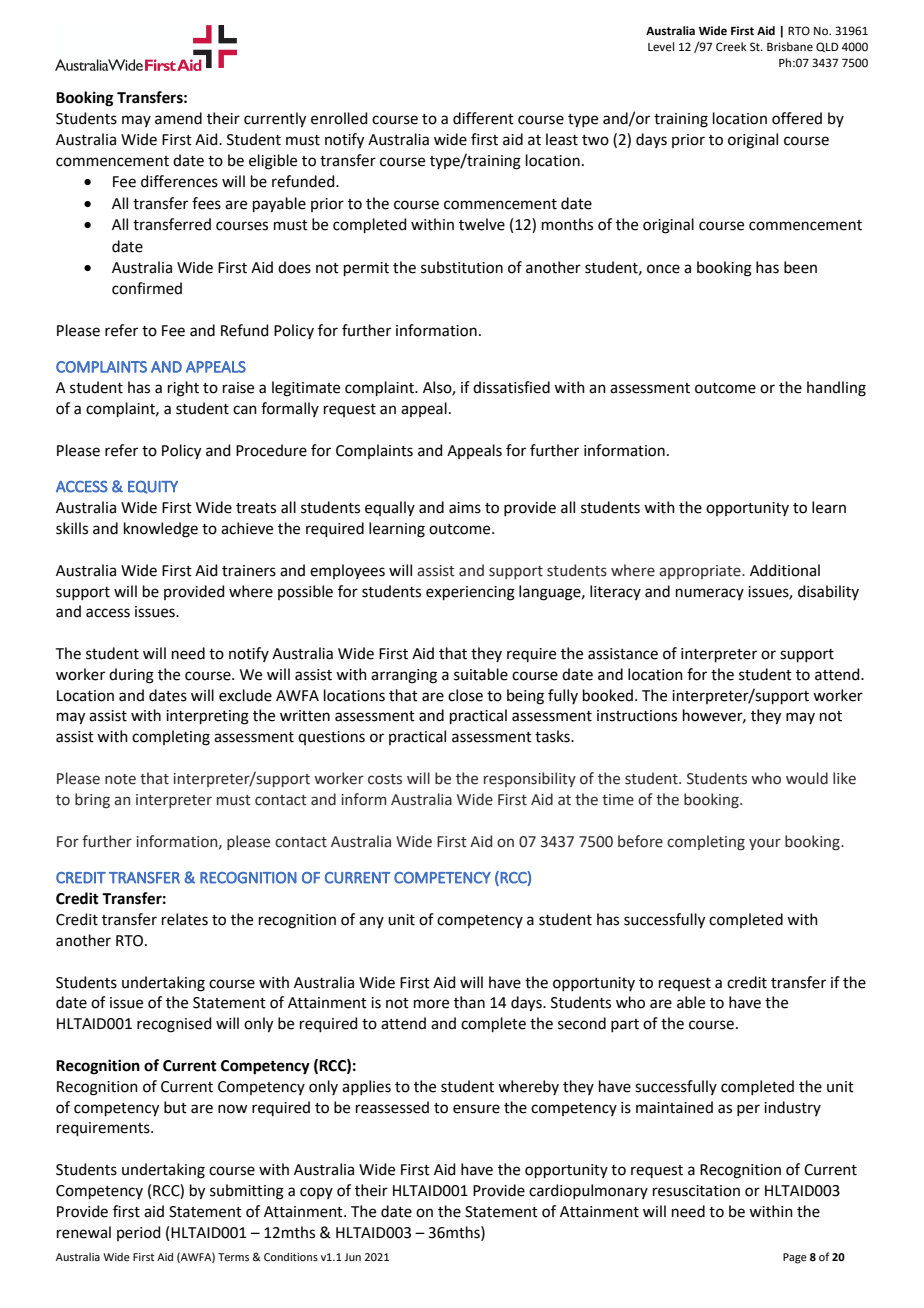  Describe the element at coordinates (352, 1257) in the screenshot. I see `Jun` at that location.
